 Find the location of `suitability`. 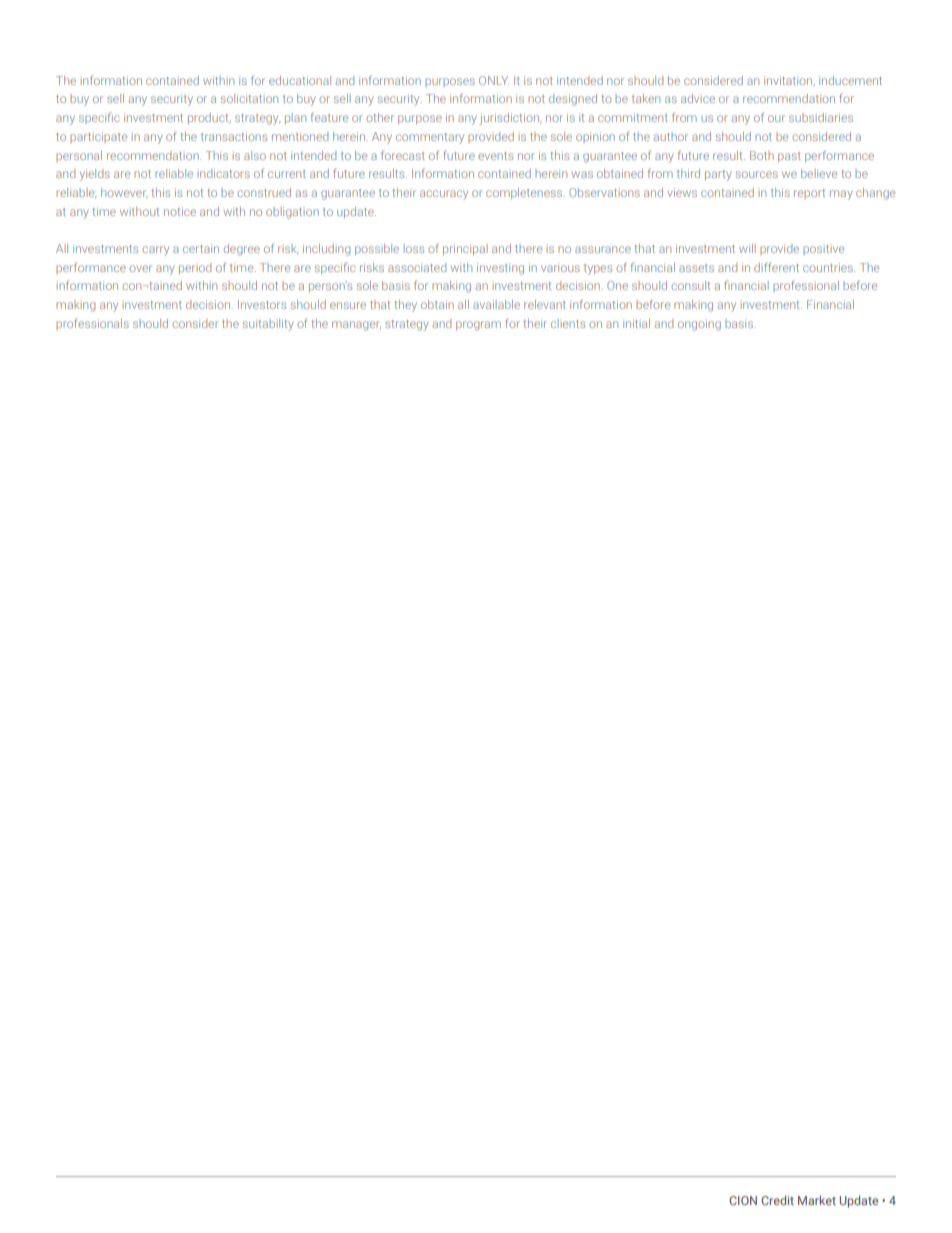

suitability is located at coordinates (268, 325).
